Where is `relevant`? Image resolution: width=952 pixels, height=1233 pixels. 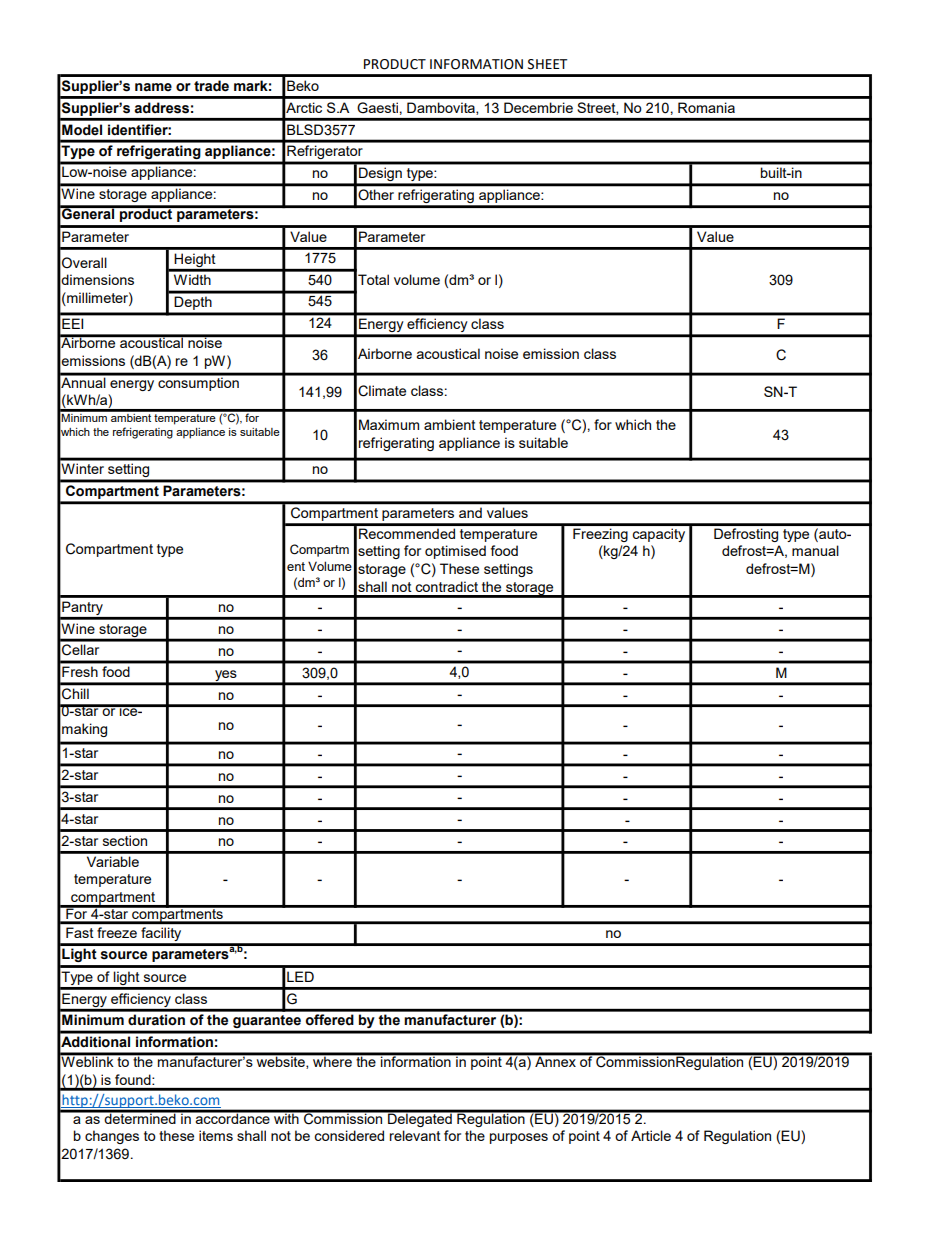
relevant is located at coordinates (415, 1135).
